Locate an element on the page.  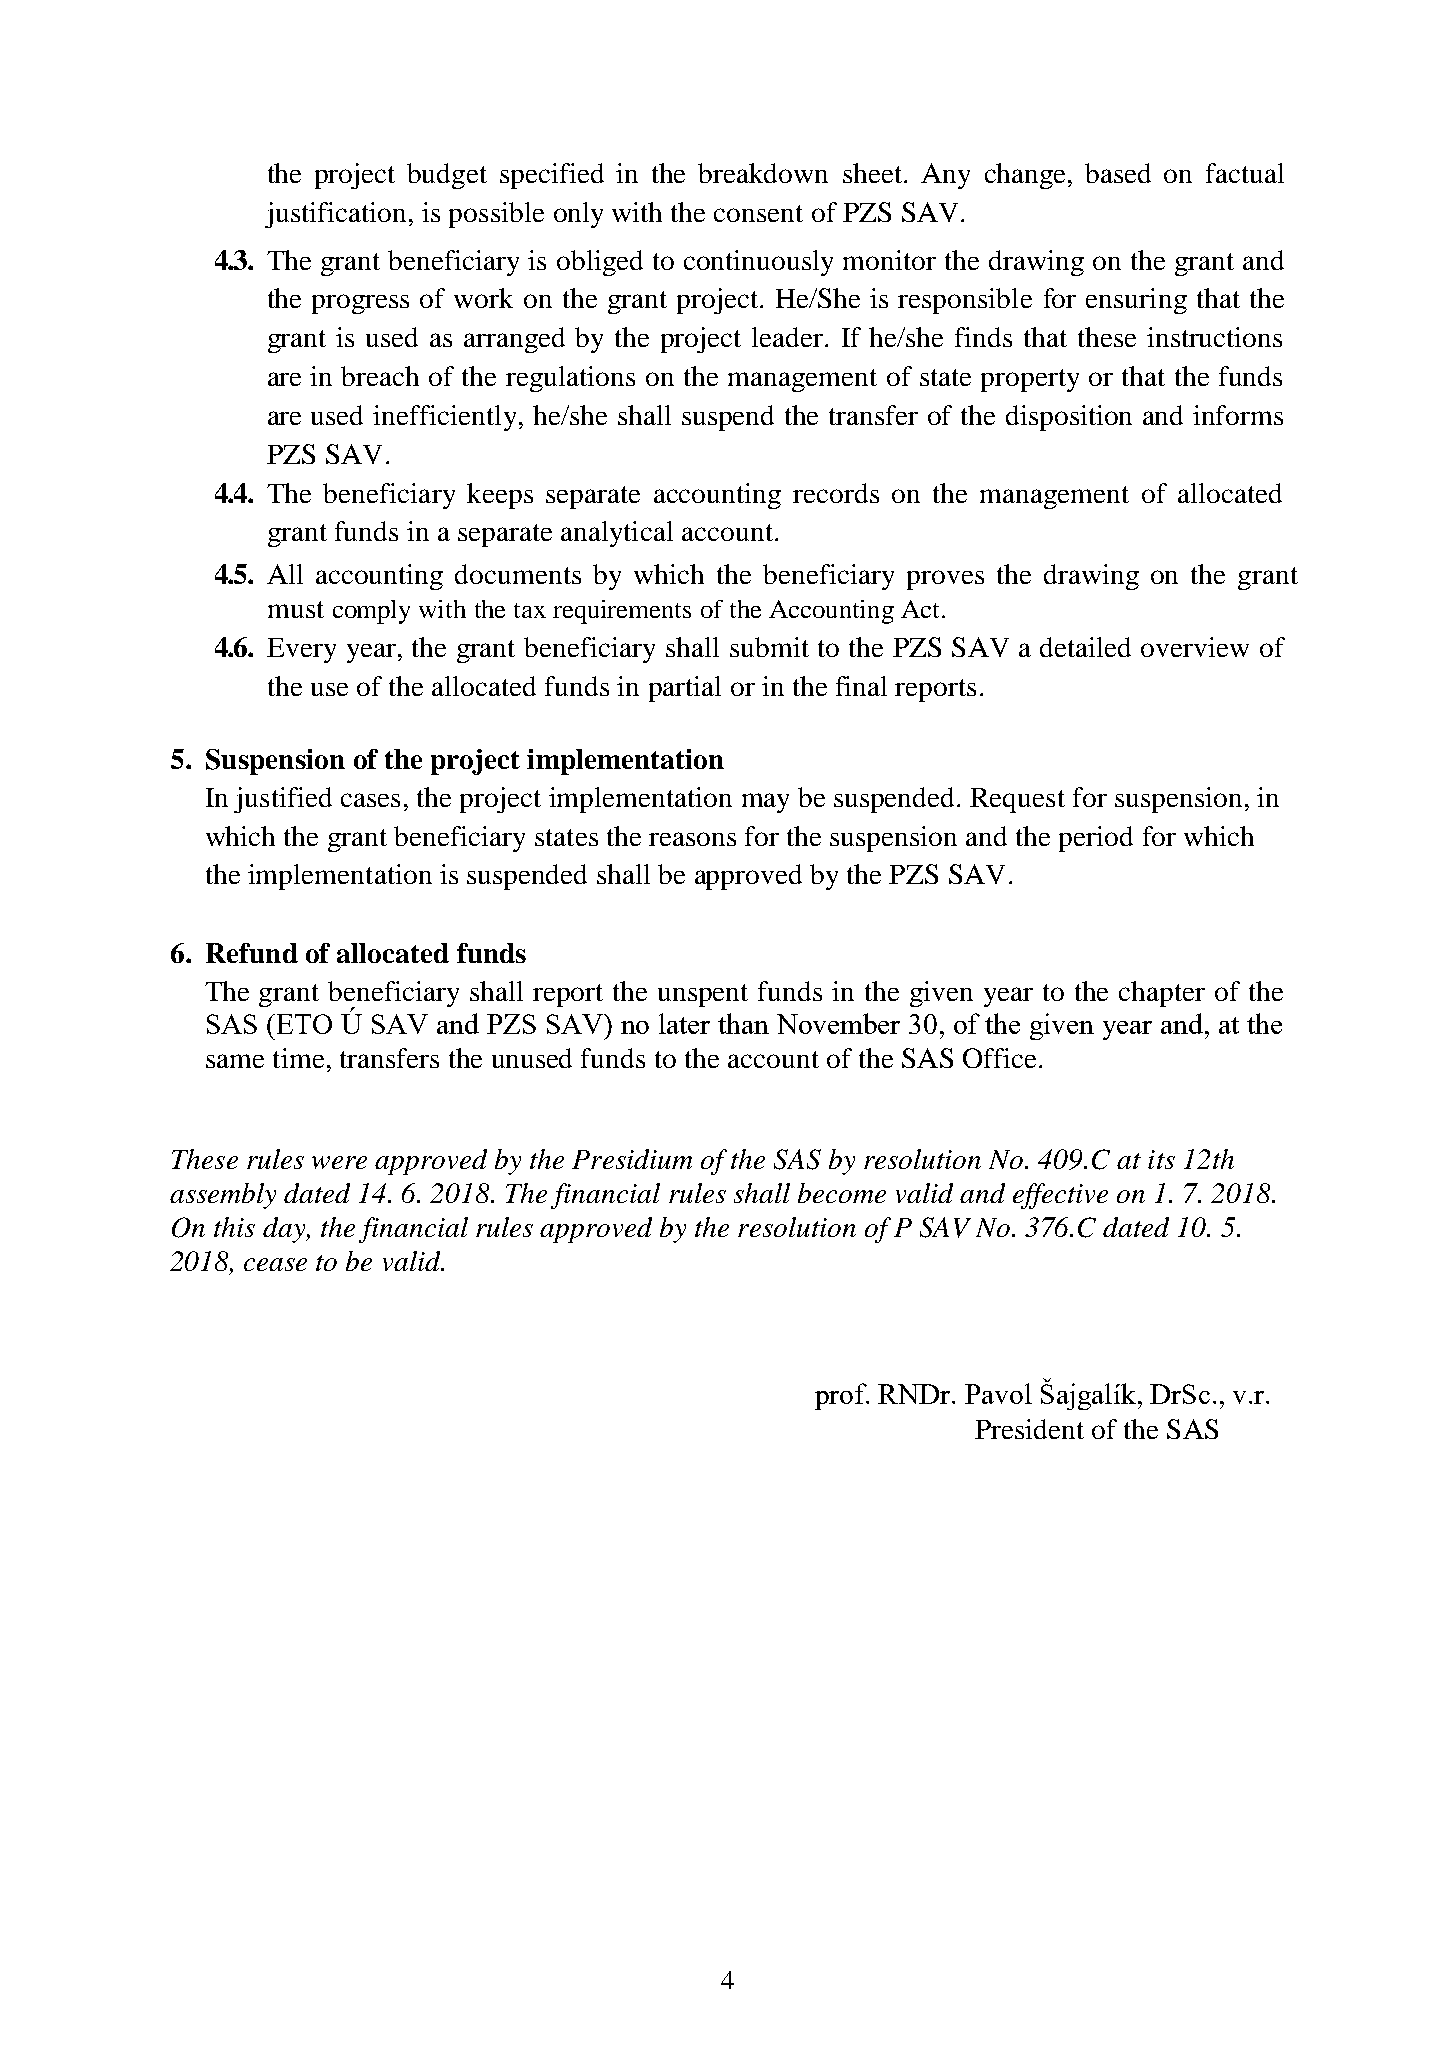
chapter is located at coordinates (1162, 994).
